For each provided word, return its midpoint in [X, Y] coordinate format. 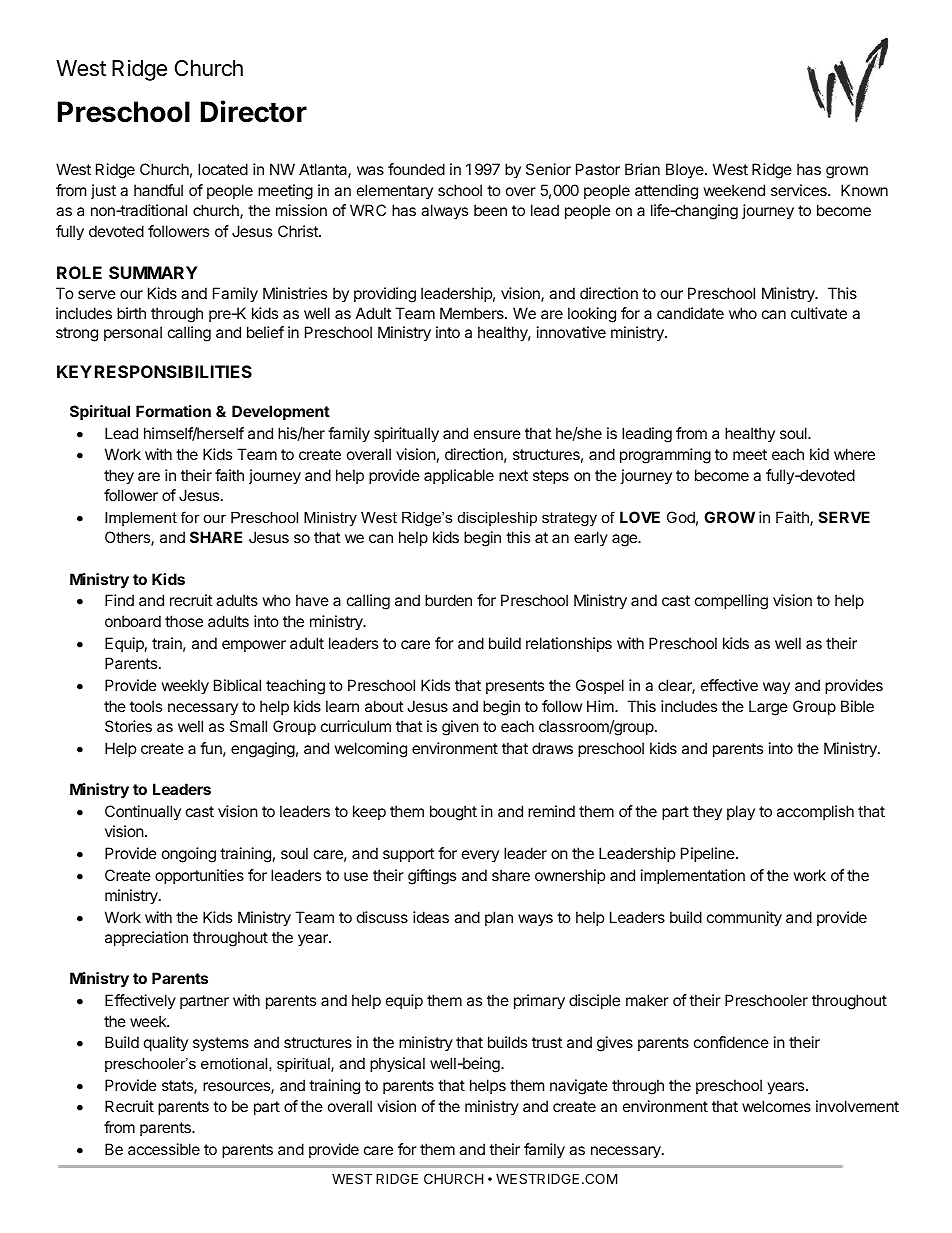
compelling [731, 602]
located [223, 169]
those [184, 621]
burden [448, 600]
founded [416, 169]
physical [397, 1065]
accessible [164, 1149]
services [800, 190]
